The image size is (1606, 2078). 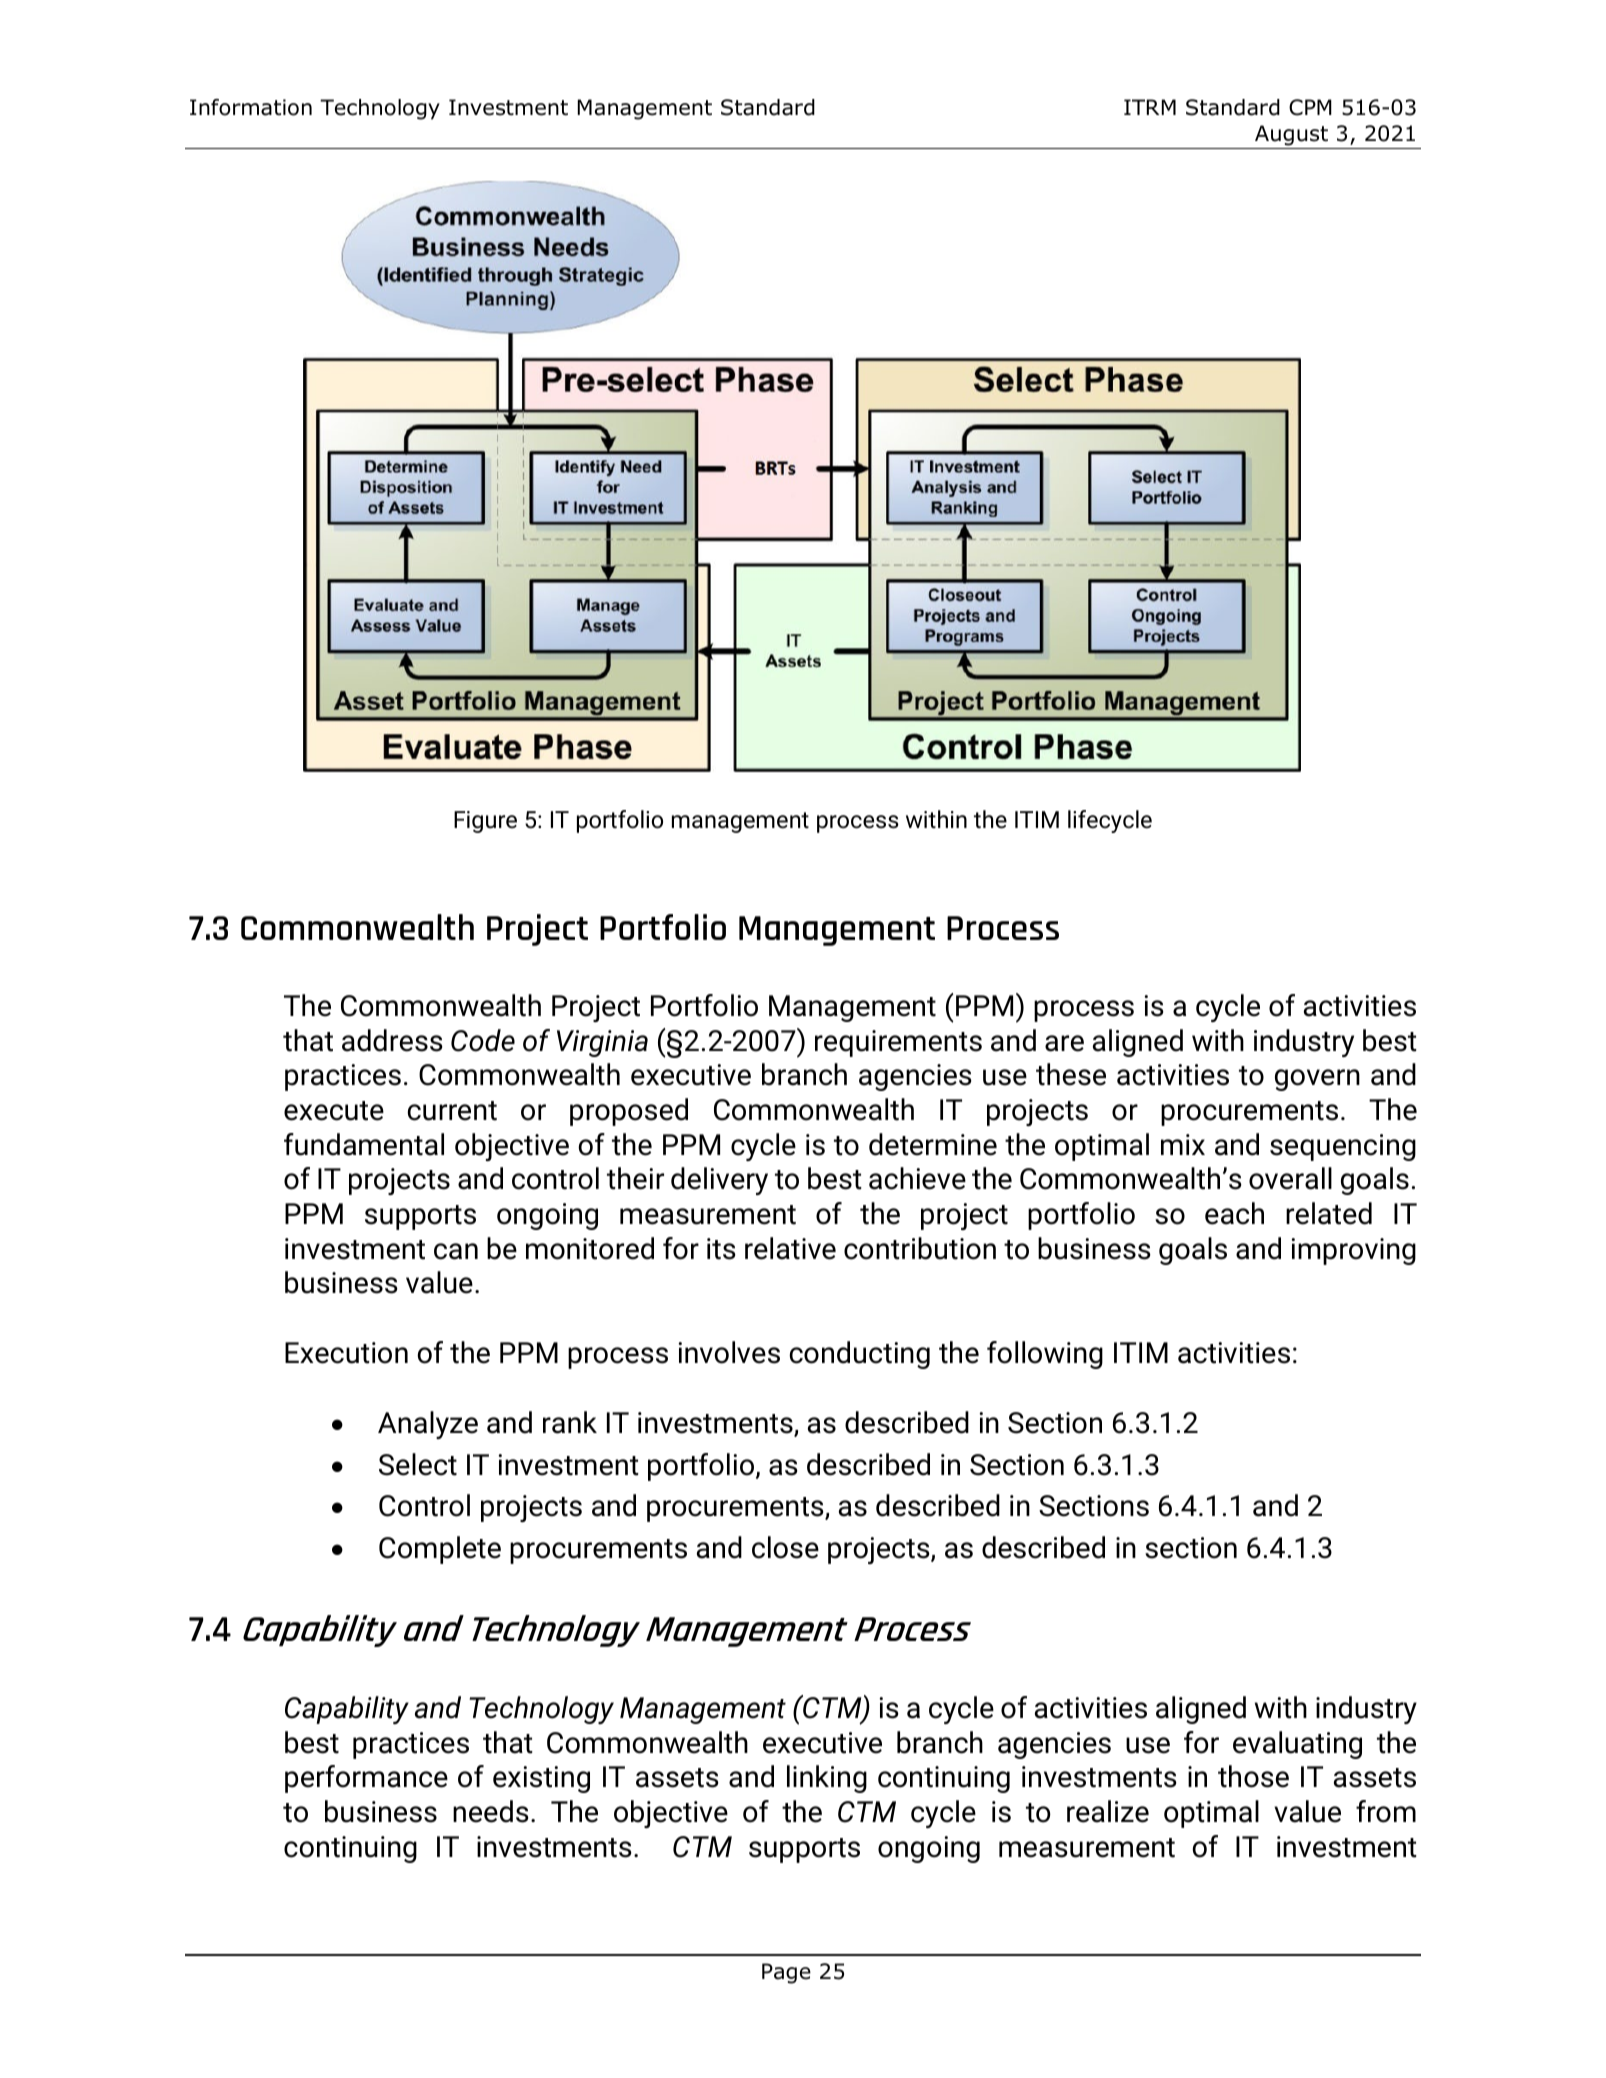 I want to click on address, so click(x=392, y=1040).
